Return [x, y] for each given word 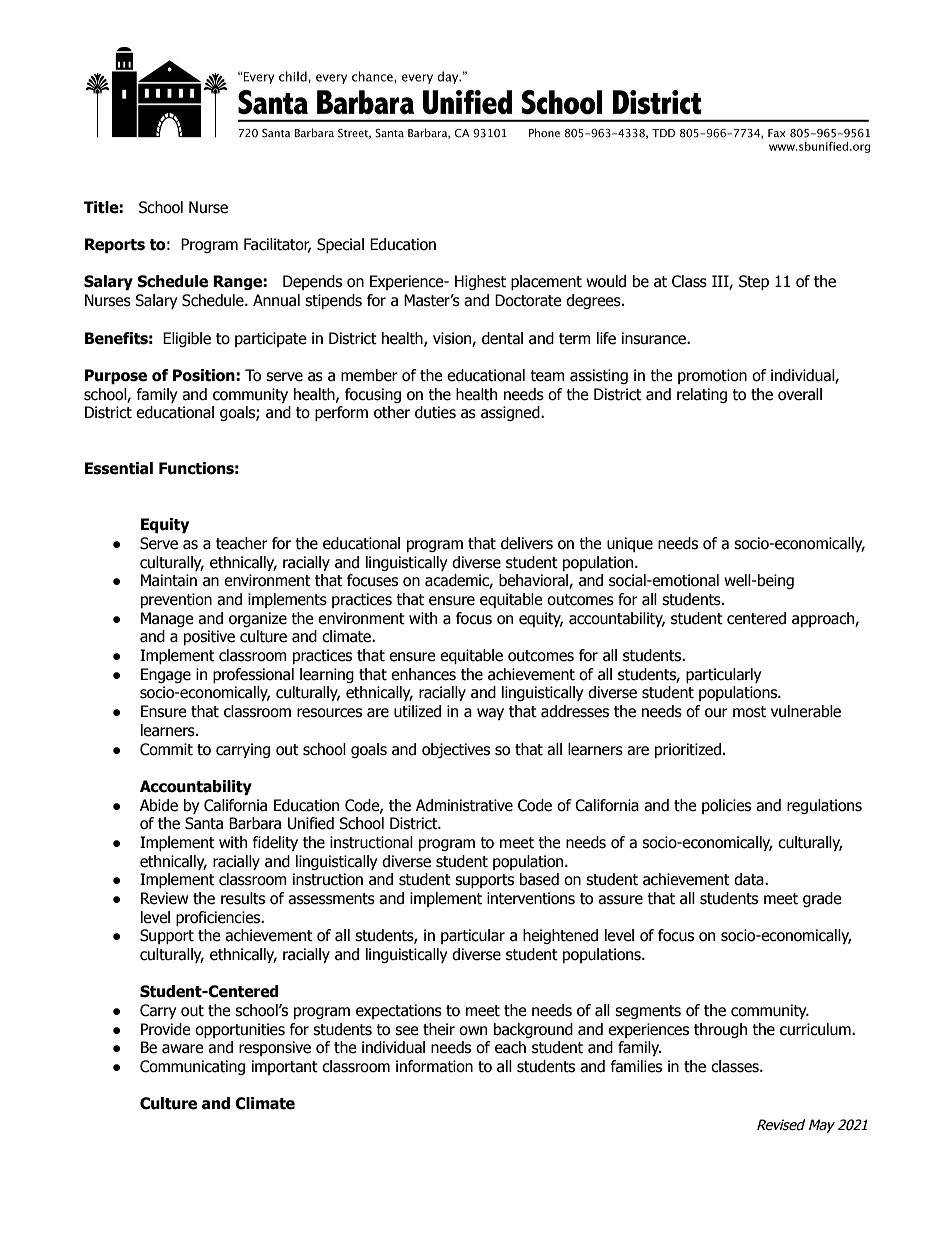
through [720, 1030]
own [473, 1031]
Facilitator [277, 245]
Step [754, 282]
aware [183, 1049]
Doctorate [528, 300]
